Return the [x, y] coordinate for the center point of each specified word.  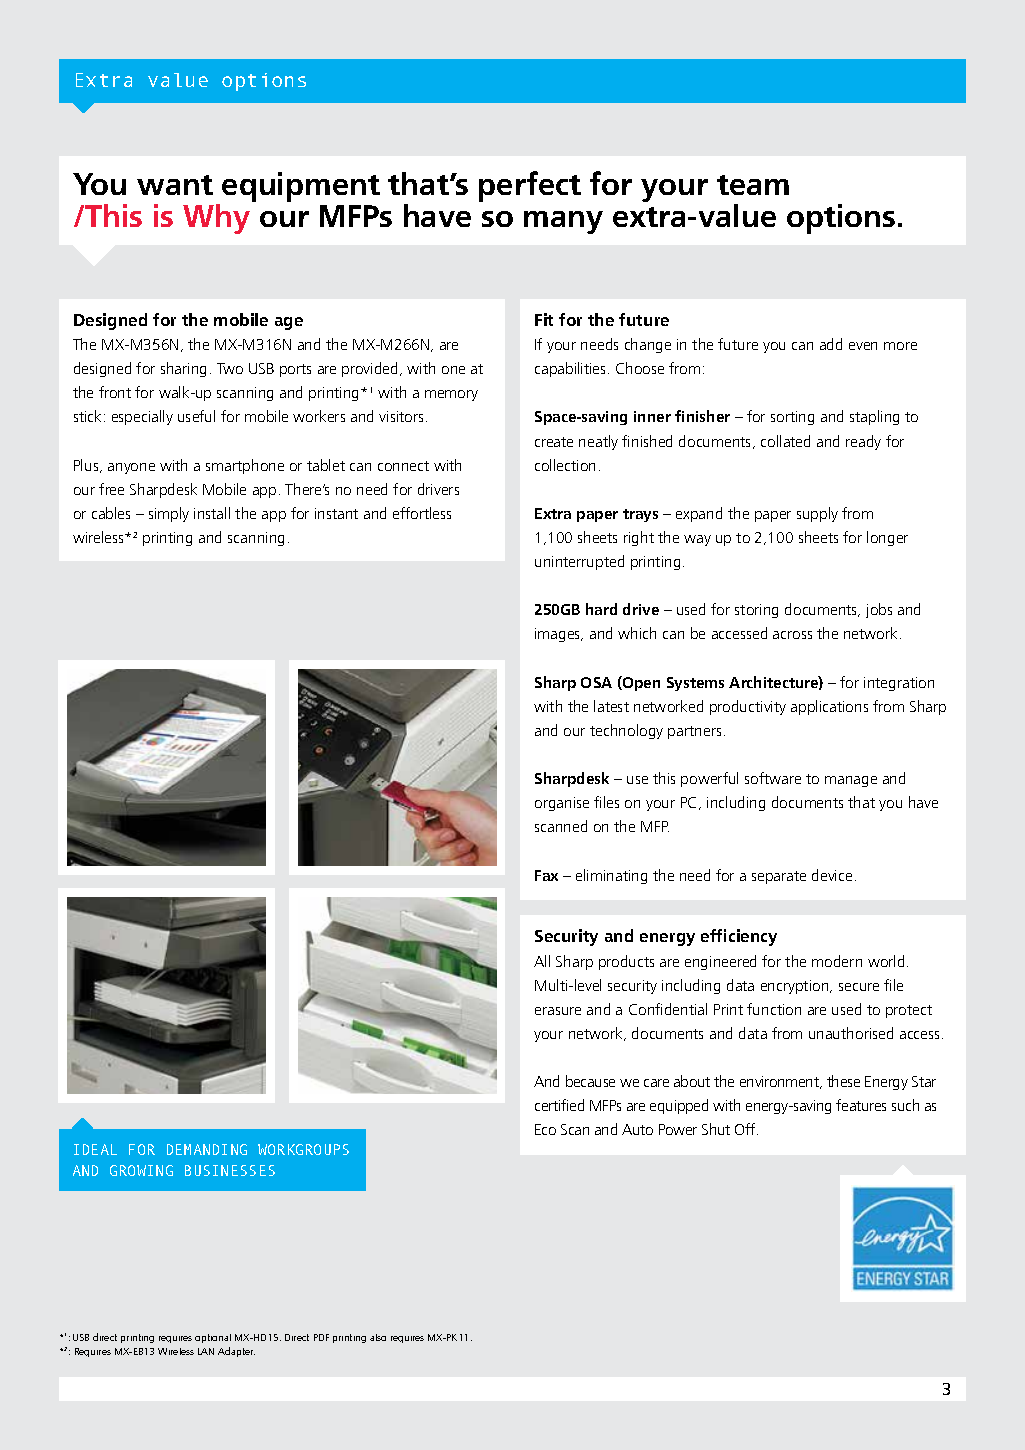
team [753, 185]
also [378, 1337]
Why [216, 219]
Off [746, 1129]
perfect [530, 186]
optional [213, 1338]
